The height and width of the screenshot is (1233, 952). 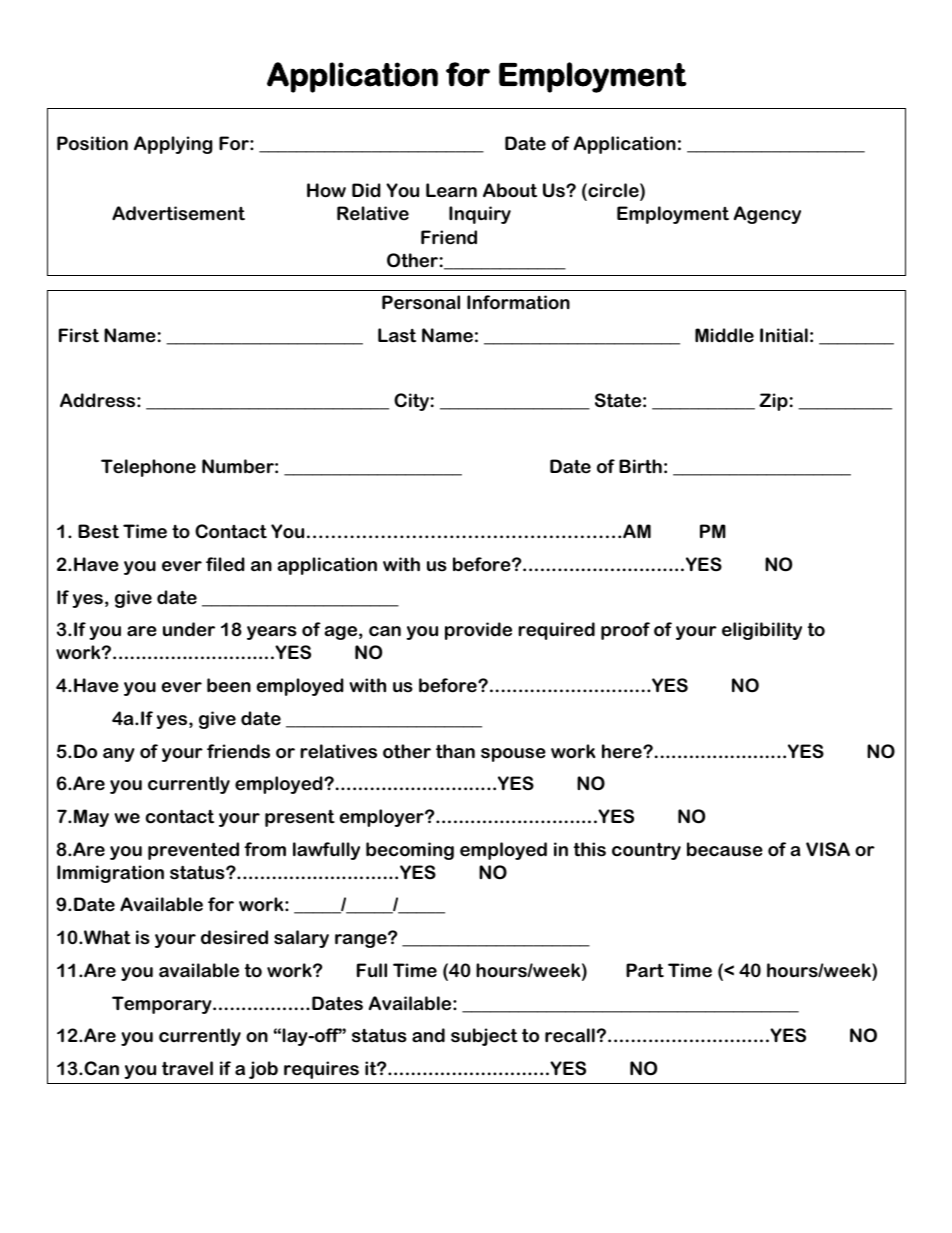 I want to click on and, so click(x=428, y=1035).
